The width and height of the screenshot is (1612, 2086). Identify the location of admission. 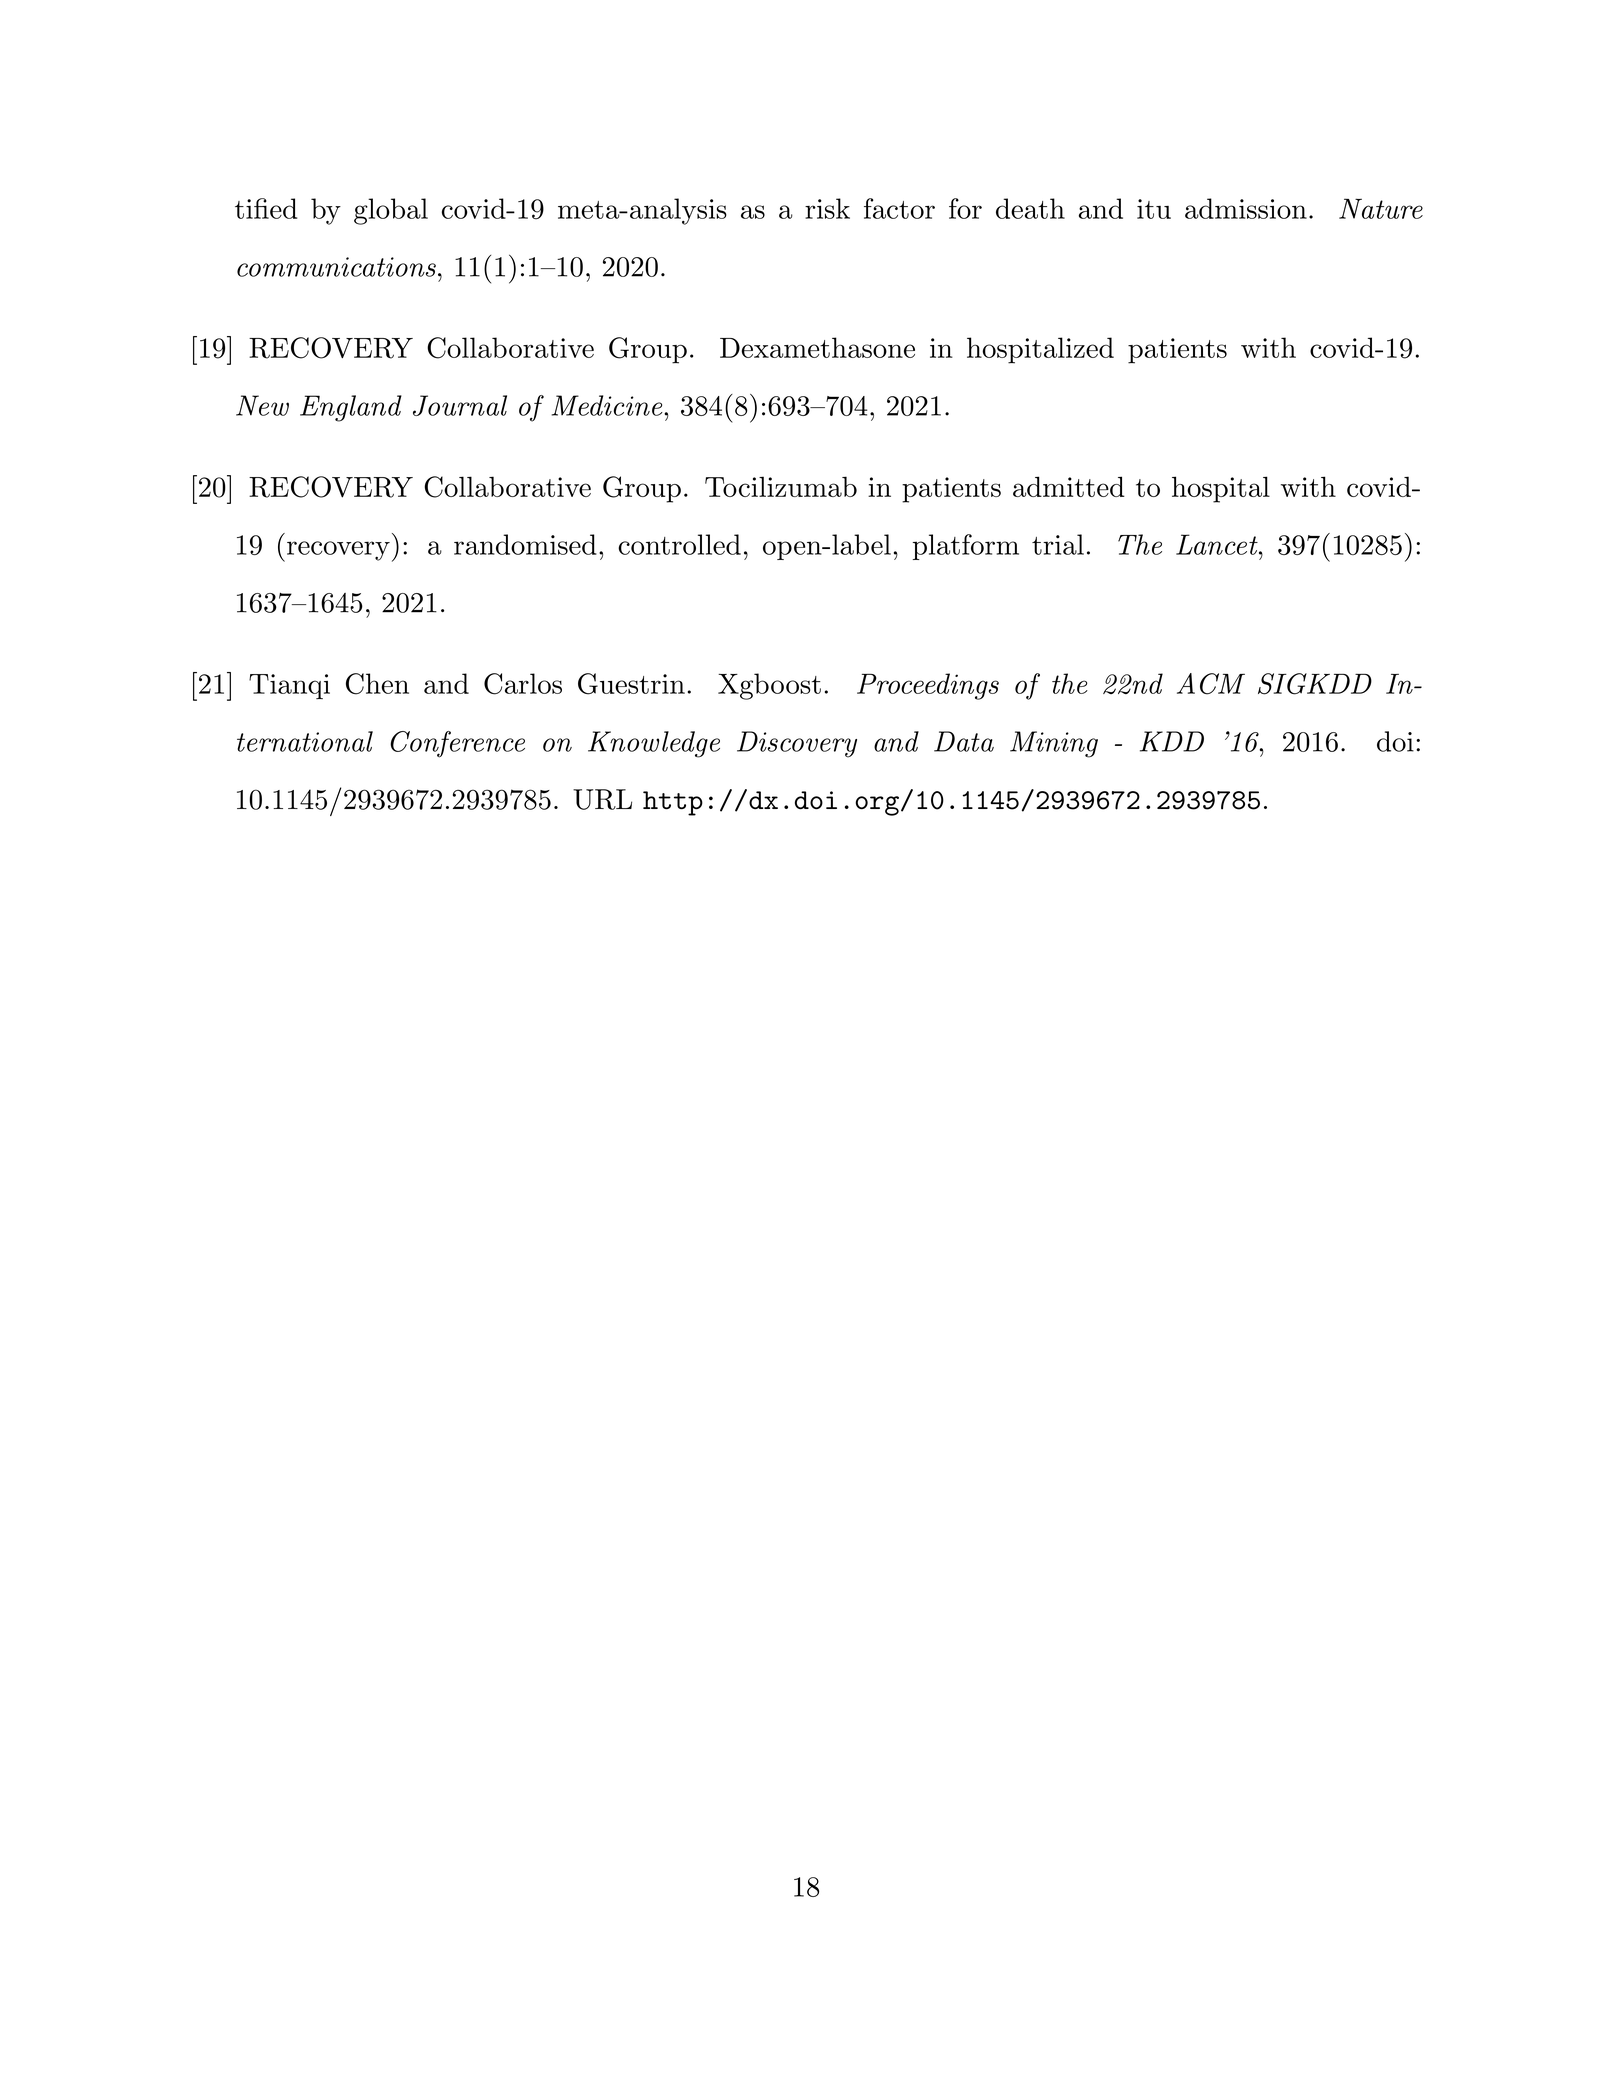
(1246, 208).
